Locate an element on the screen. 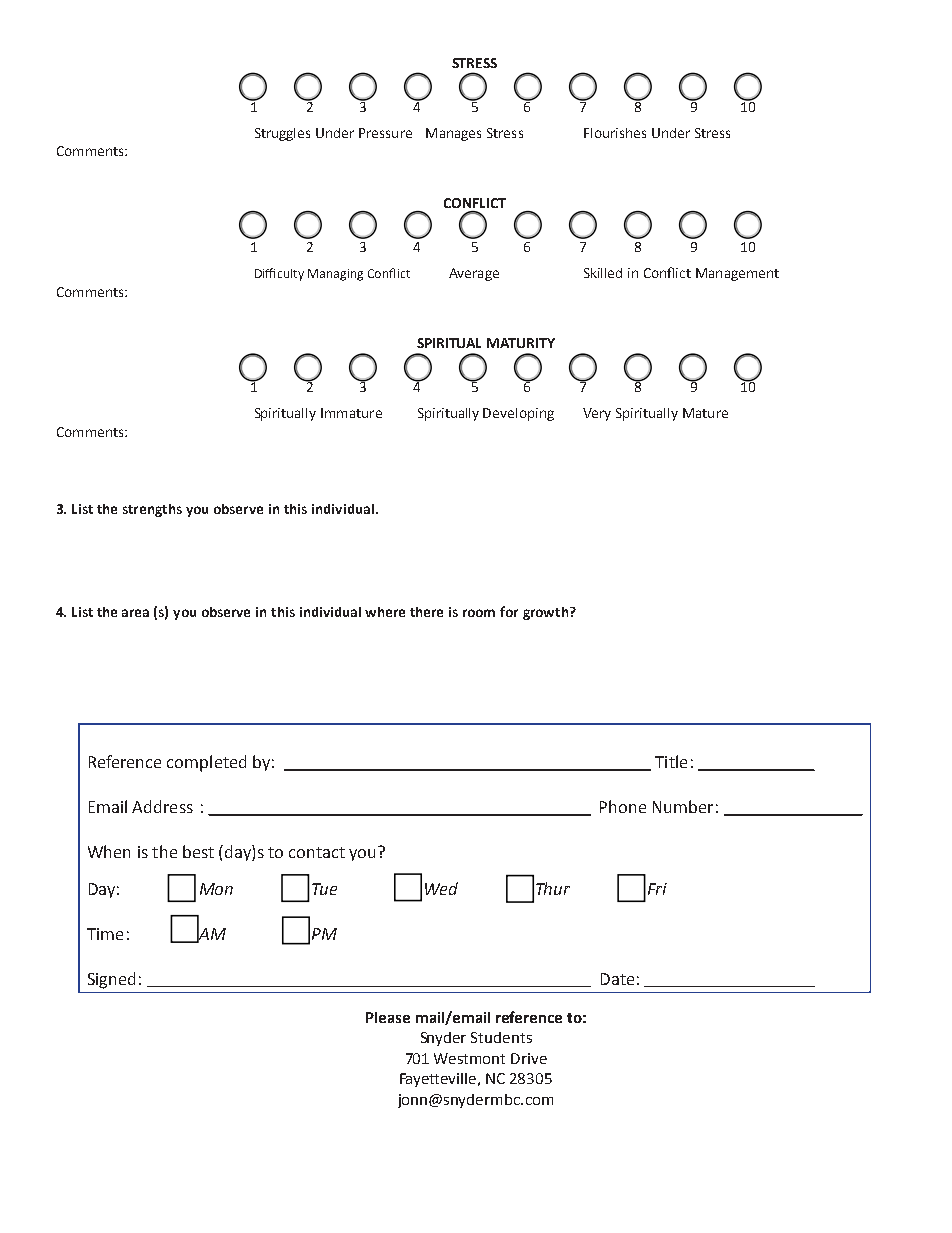 Image resolution: width=952 pixels, height=1233 pixels. Fayetteville is located at coordinates (439, 1080).
